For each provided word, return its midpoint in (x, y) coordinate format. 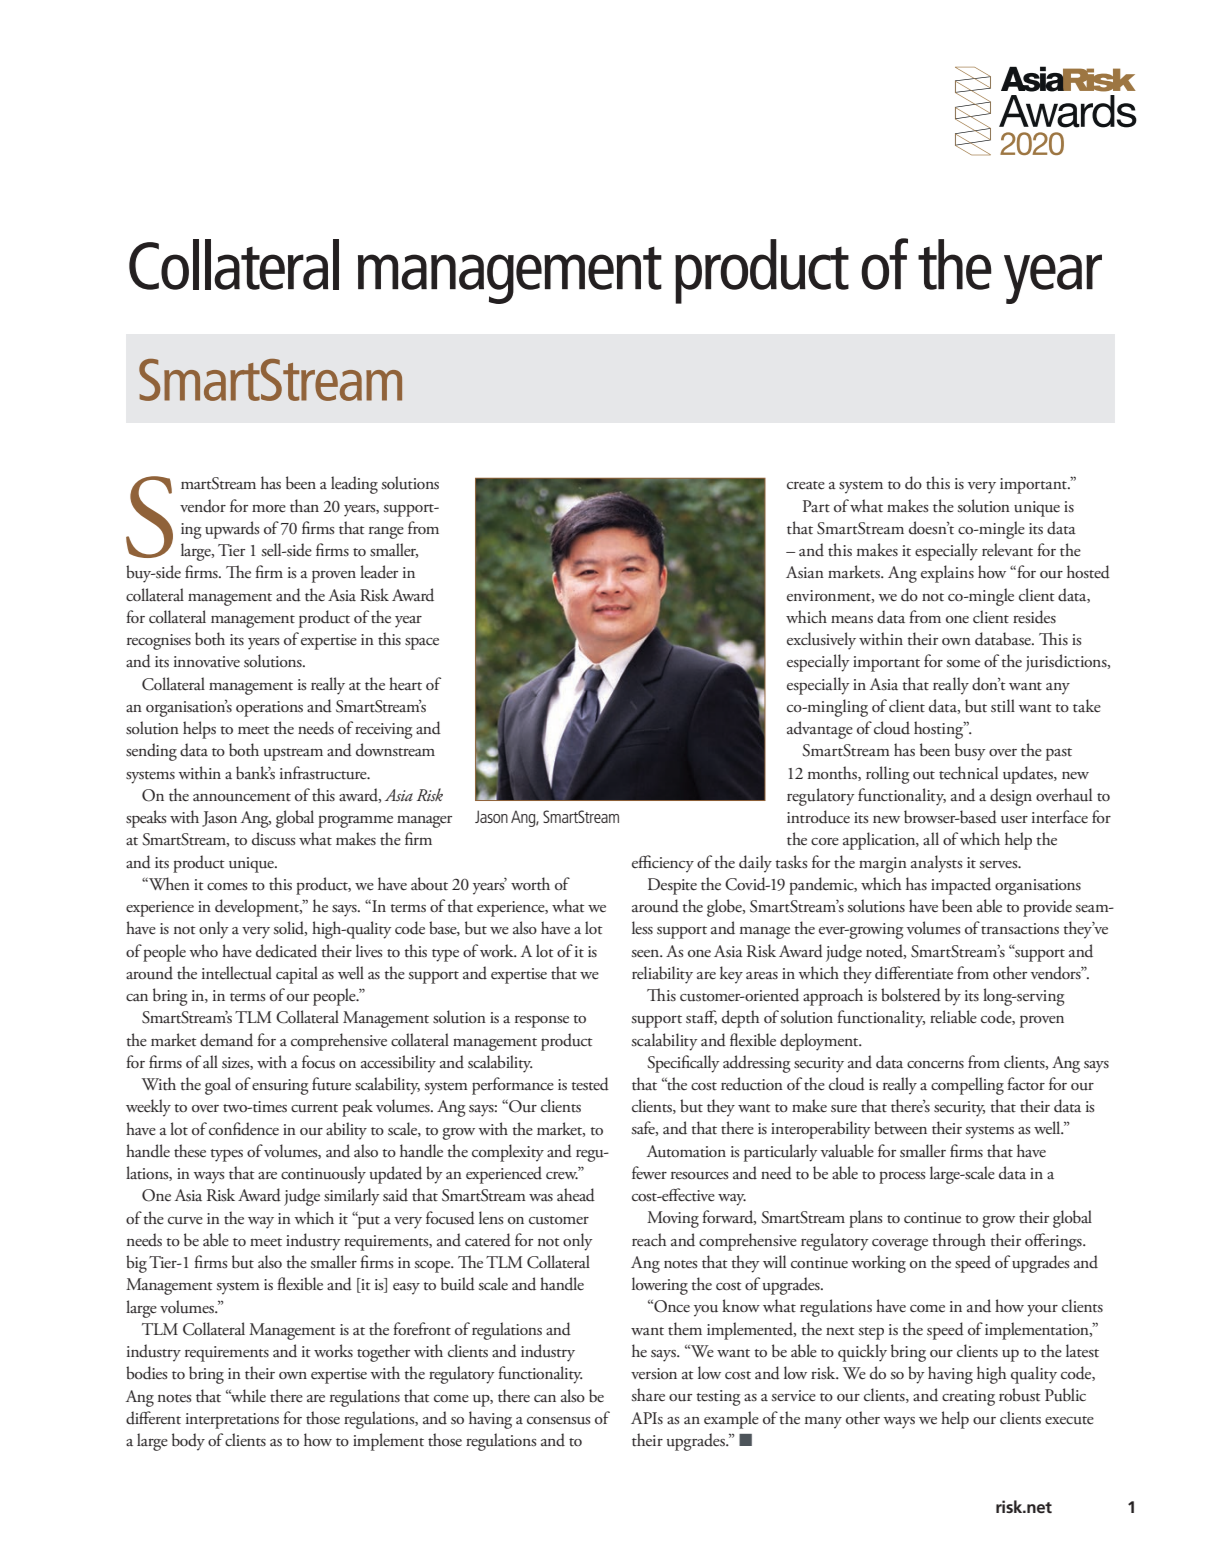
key (731, 975)
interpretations (232, 1421)
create (806, 485)
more (269, 509)
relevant (1007, 550)
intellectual (237, 973)
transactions (1020, 929)
